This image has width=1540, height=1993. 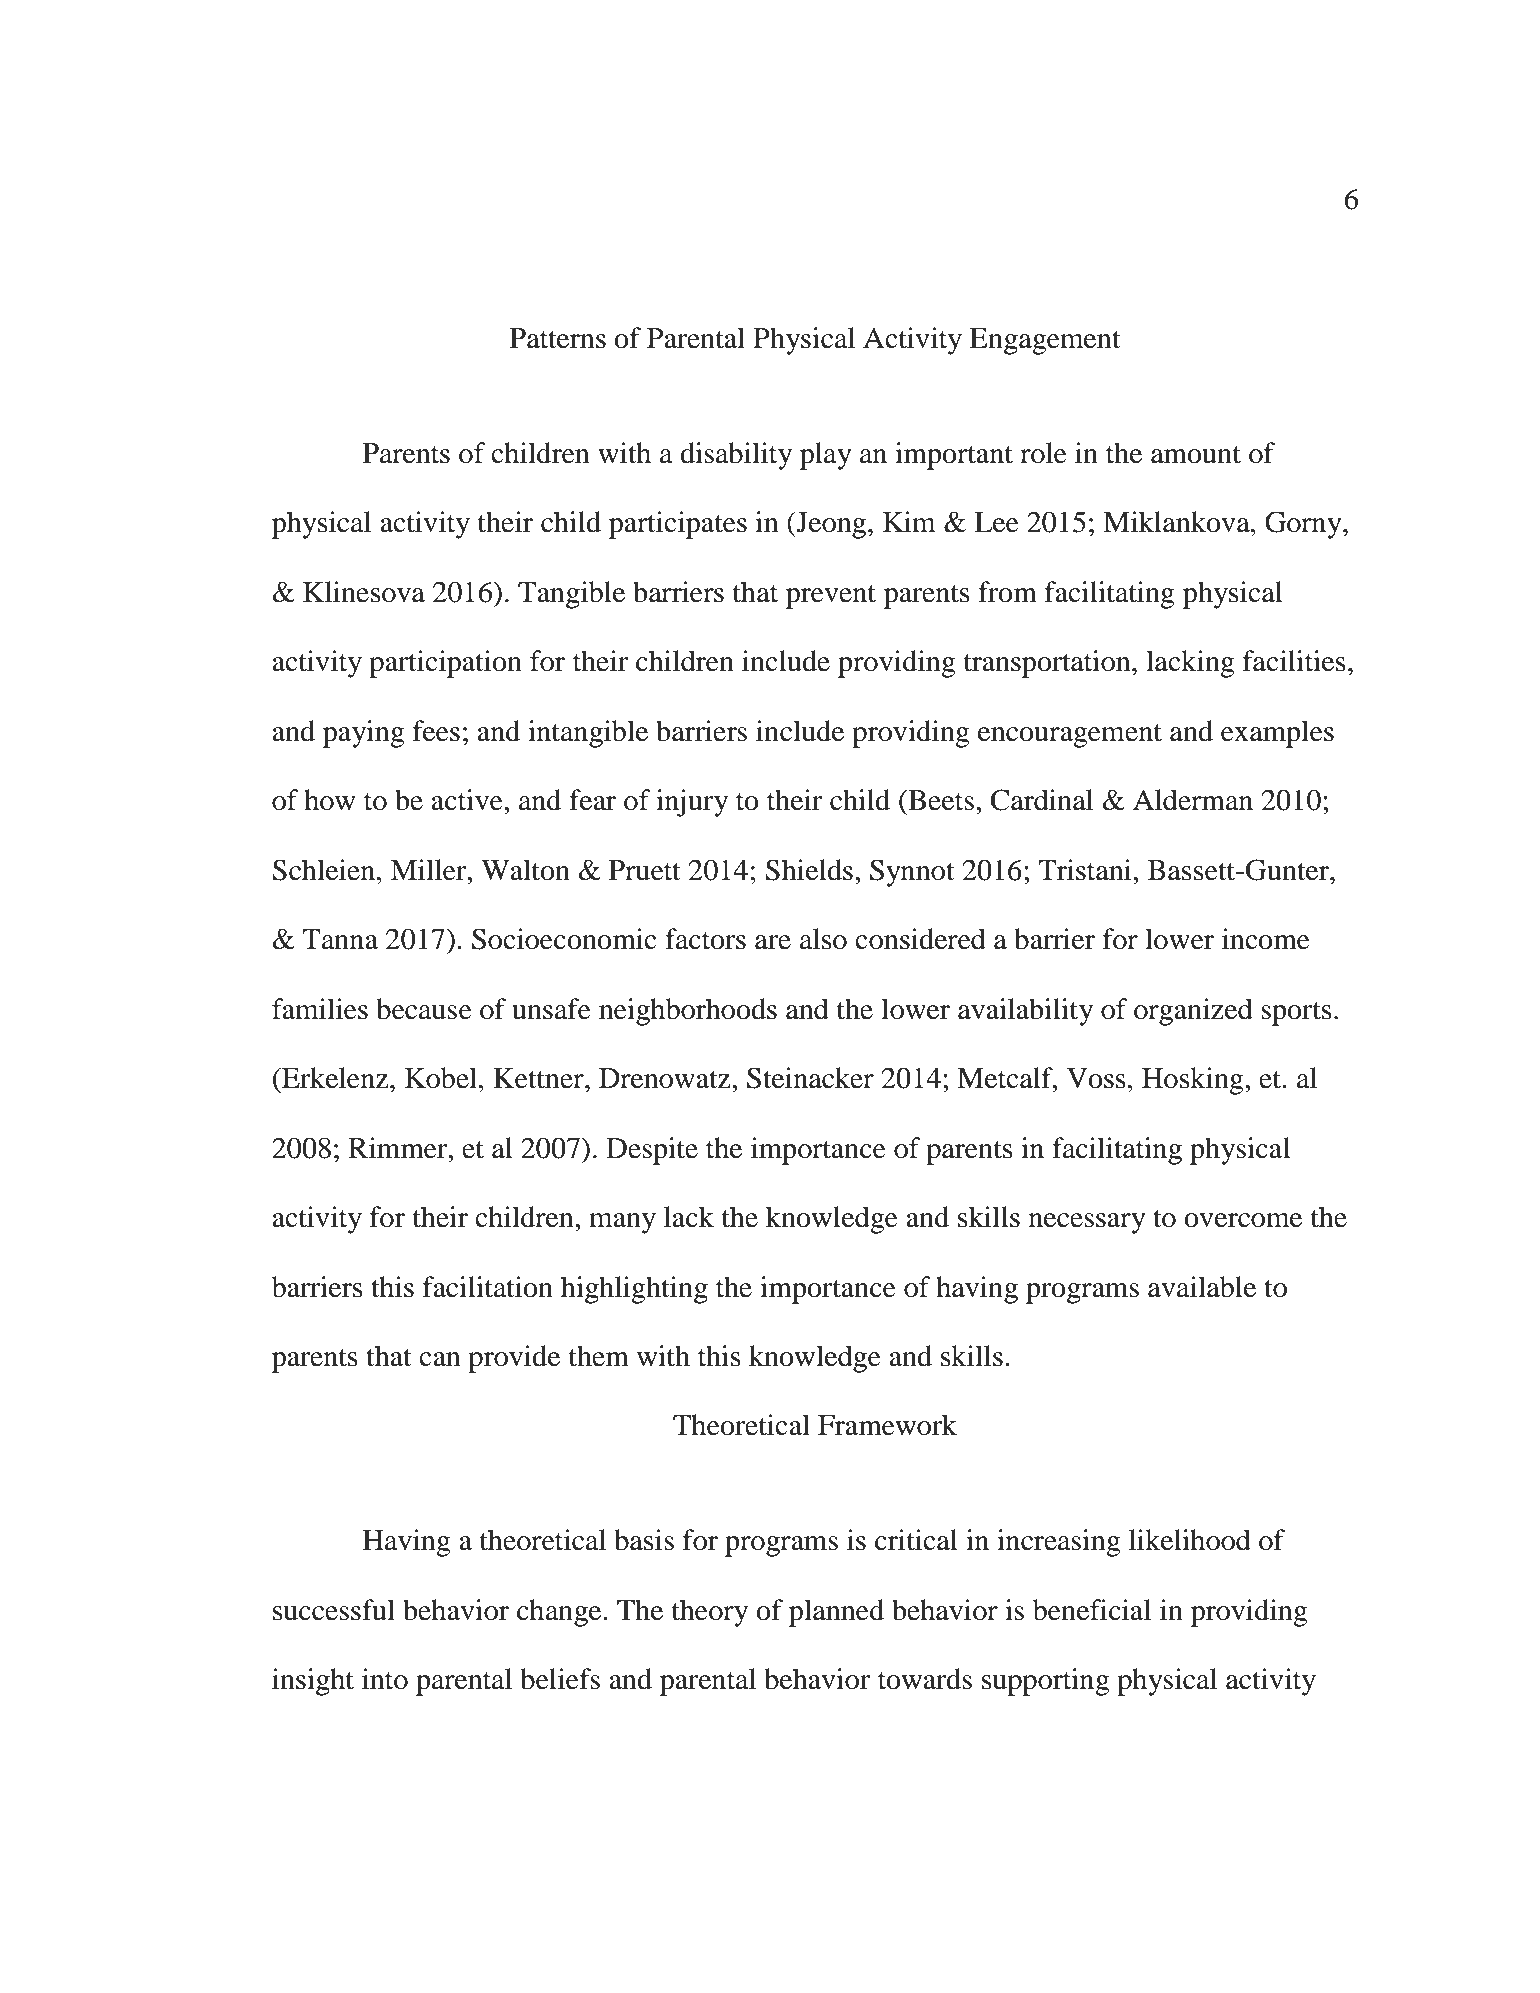 I want to click on amount, so click(x=1196, y=455).
